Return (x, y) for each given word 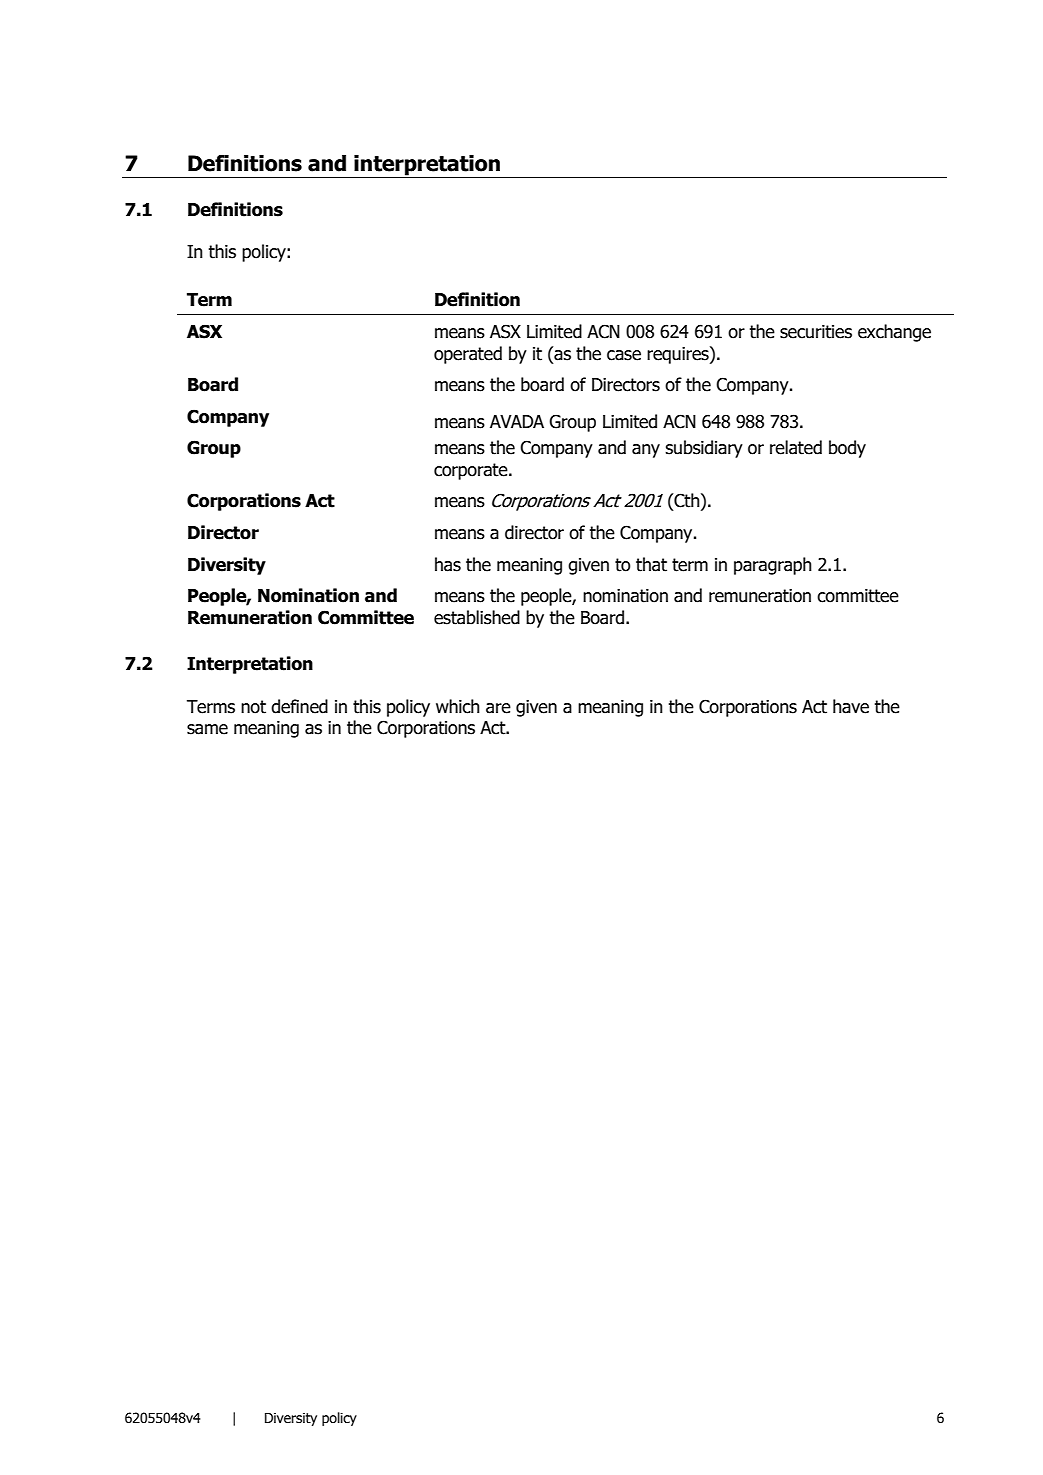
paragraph (773, 566)
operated (468, 355)
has (448, 564)
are (498, 708)
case (624, 355)
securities (816, 332)
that (651, 564)
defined (299, 706)
